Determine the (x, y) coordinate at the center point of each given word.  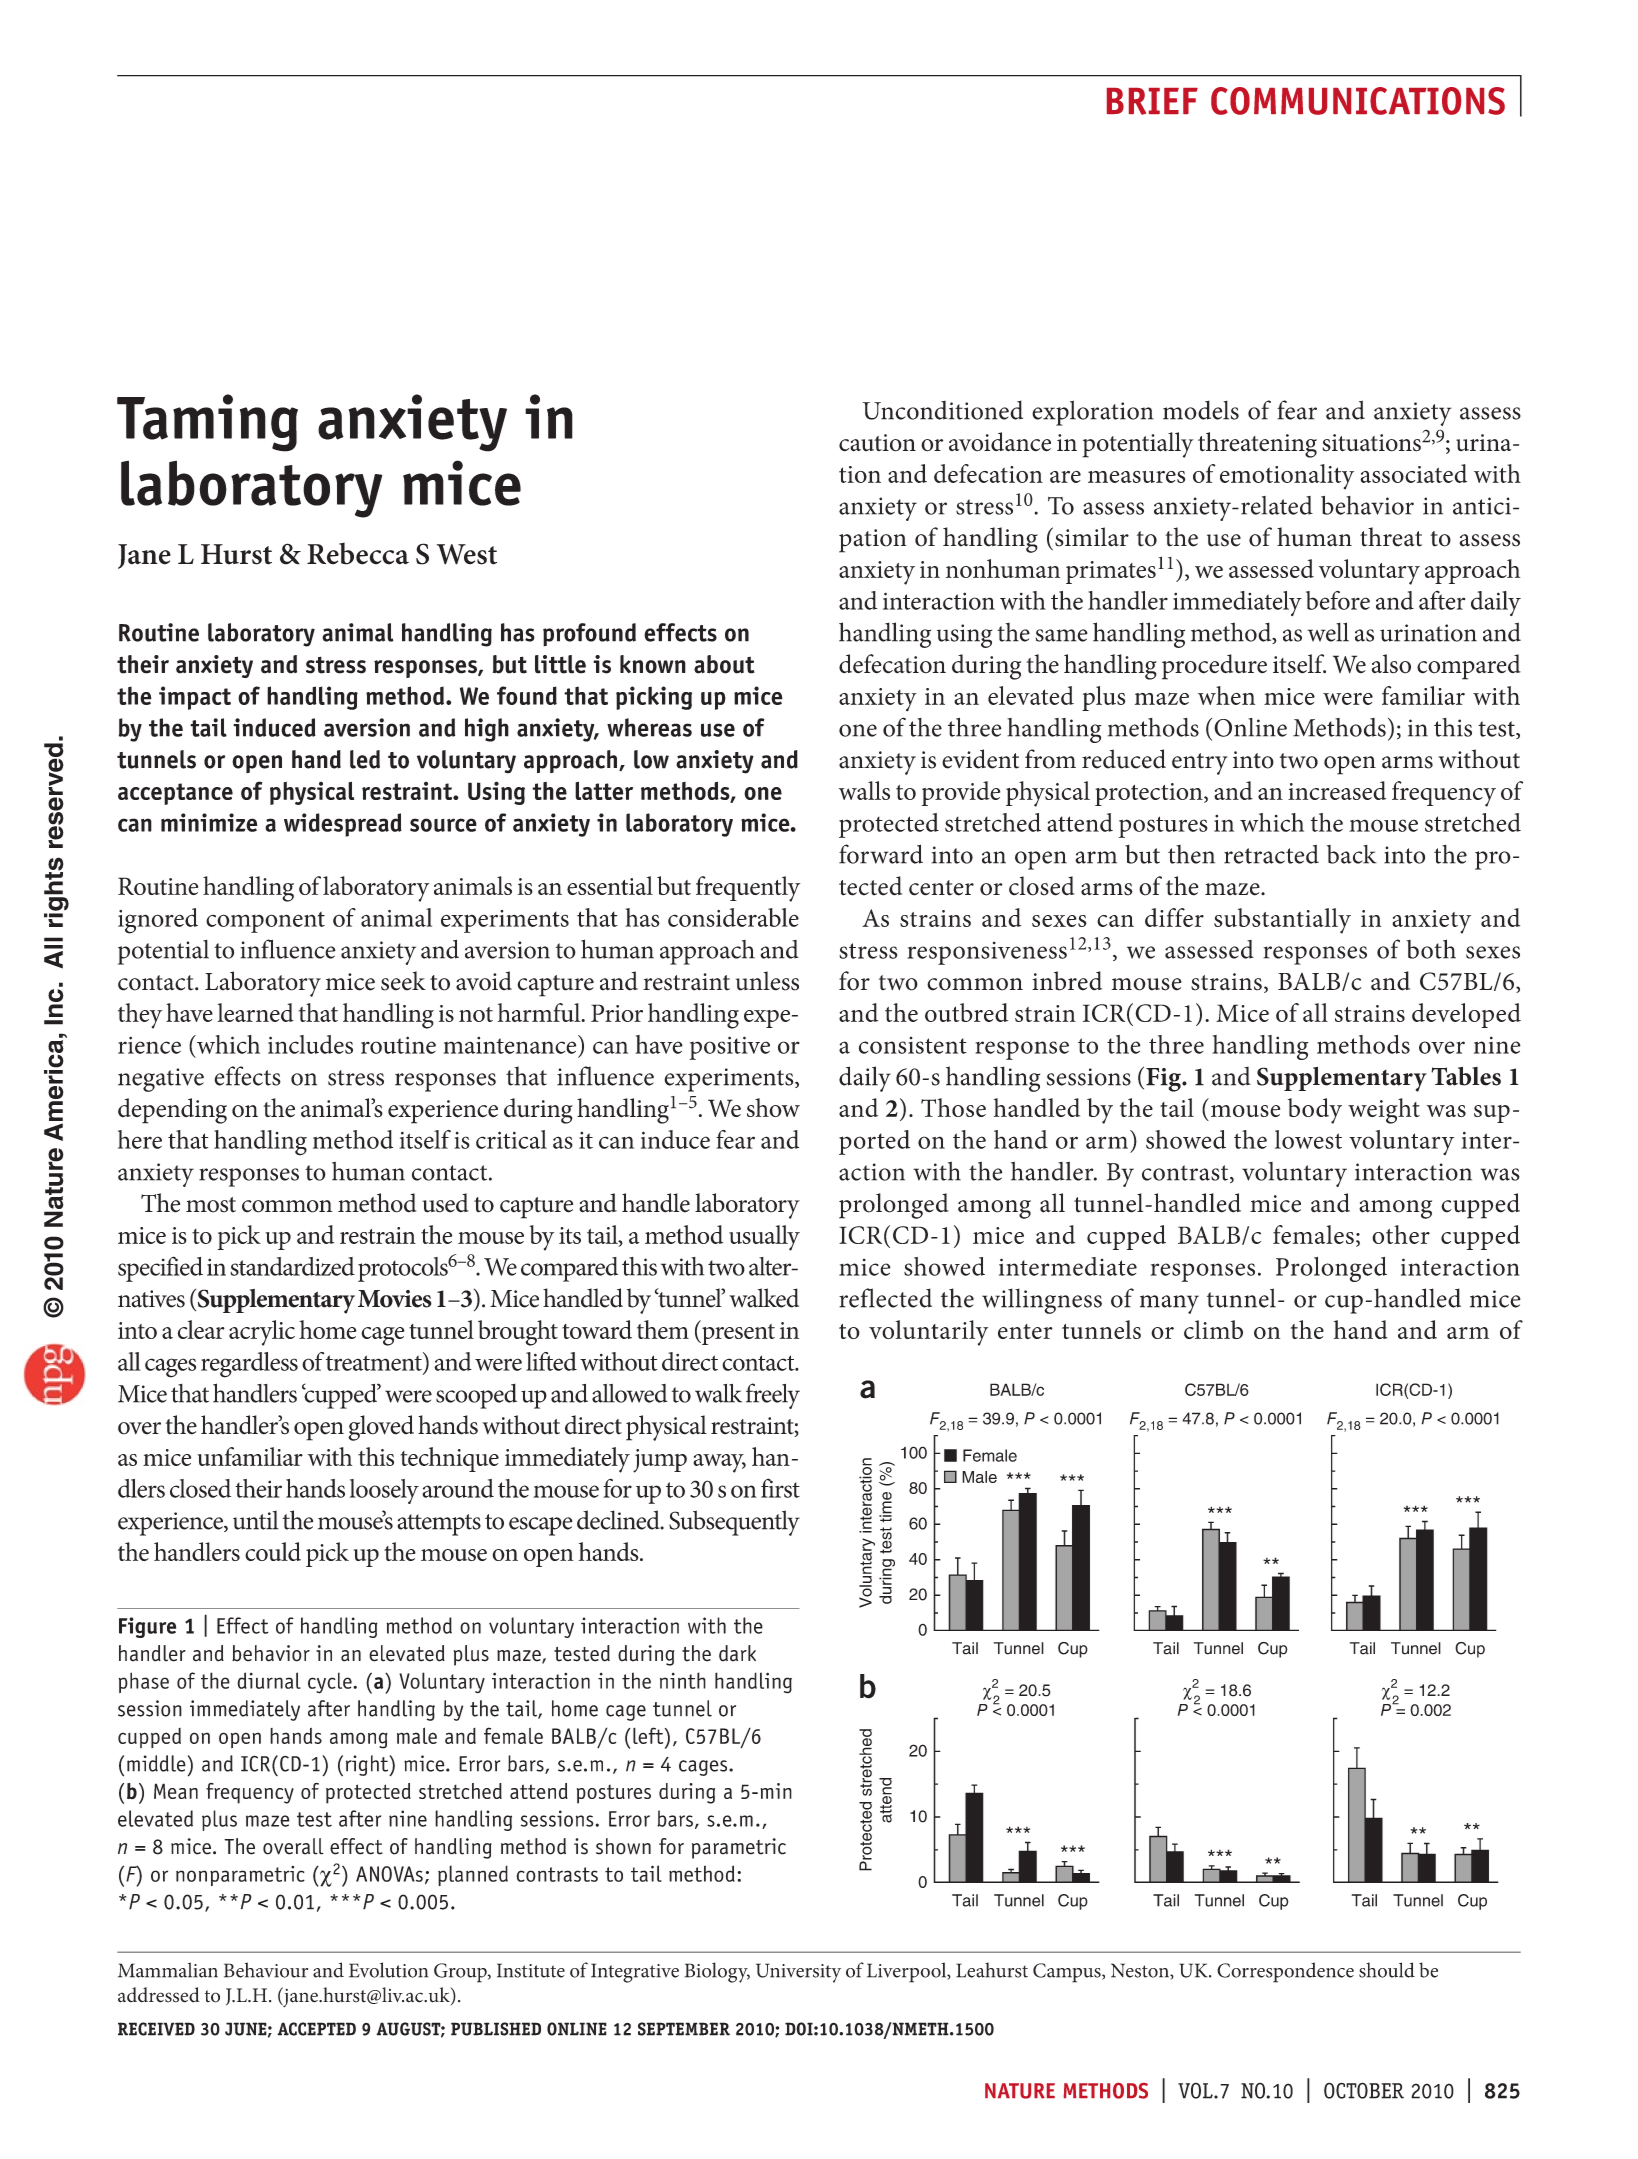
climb (1213, 1329)
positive (730, 1048)
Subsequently (734, 1523)
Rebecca (358, 553)
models (1201, 410)
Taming (207, 423)
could (273, 1551)
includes (310, 1044)
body (1315, 1111)
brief (1152, 101)
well (1328, 632)
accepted (316, 2029)
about (724, 664)
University (798, 1973)
